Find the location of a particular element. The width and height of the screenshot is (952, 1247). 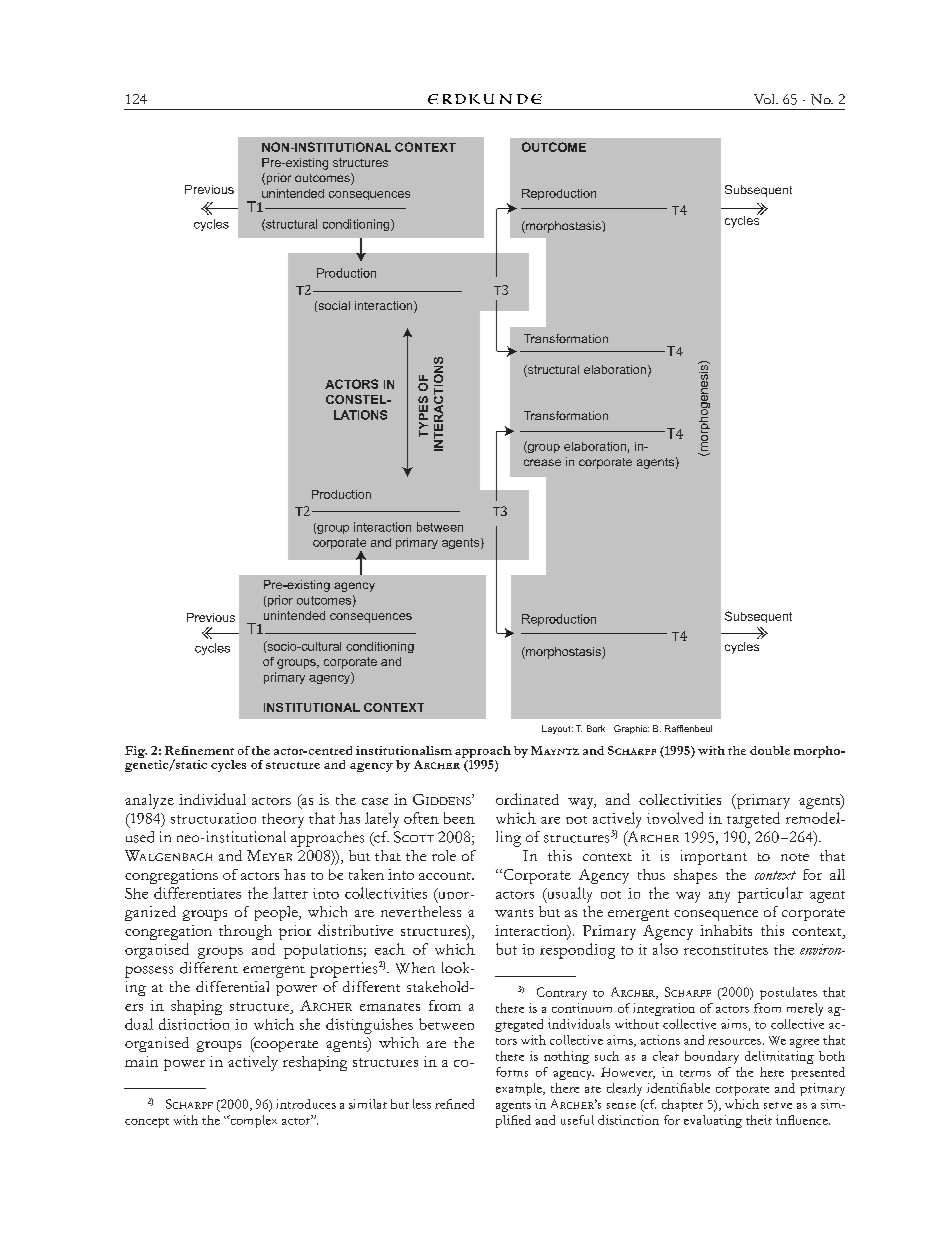

emanates is located at coordinates (390, 1007).
